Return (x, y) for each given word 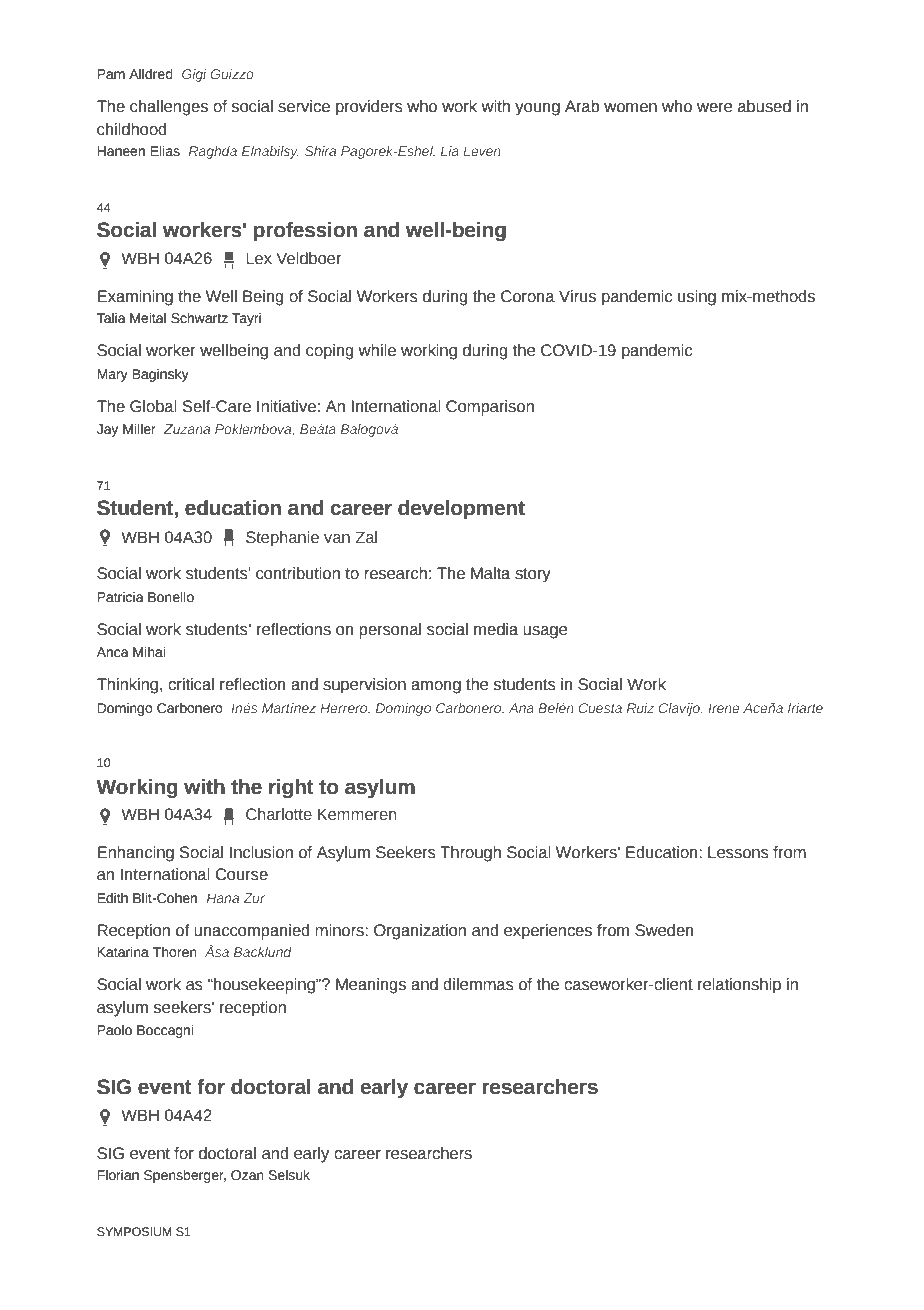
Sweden (664, 930)
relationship (739, 986)
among (436, 687)
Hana (223, 898)
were (714, 108)
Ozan (247, 1175)
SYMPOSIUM (134, 1231)
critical (191, 684)
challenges (169, 108)
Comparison (490, 408)
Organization (420, 932)
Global (153, 406)
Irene (724, 708)
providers (369, 108)
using (697, 298)
